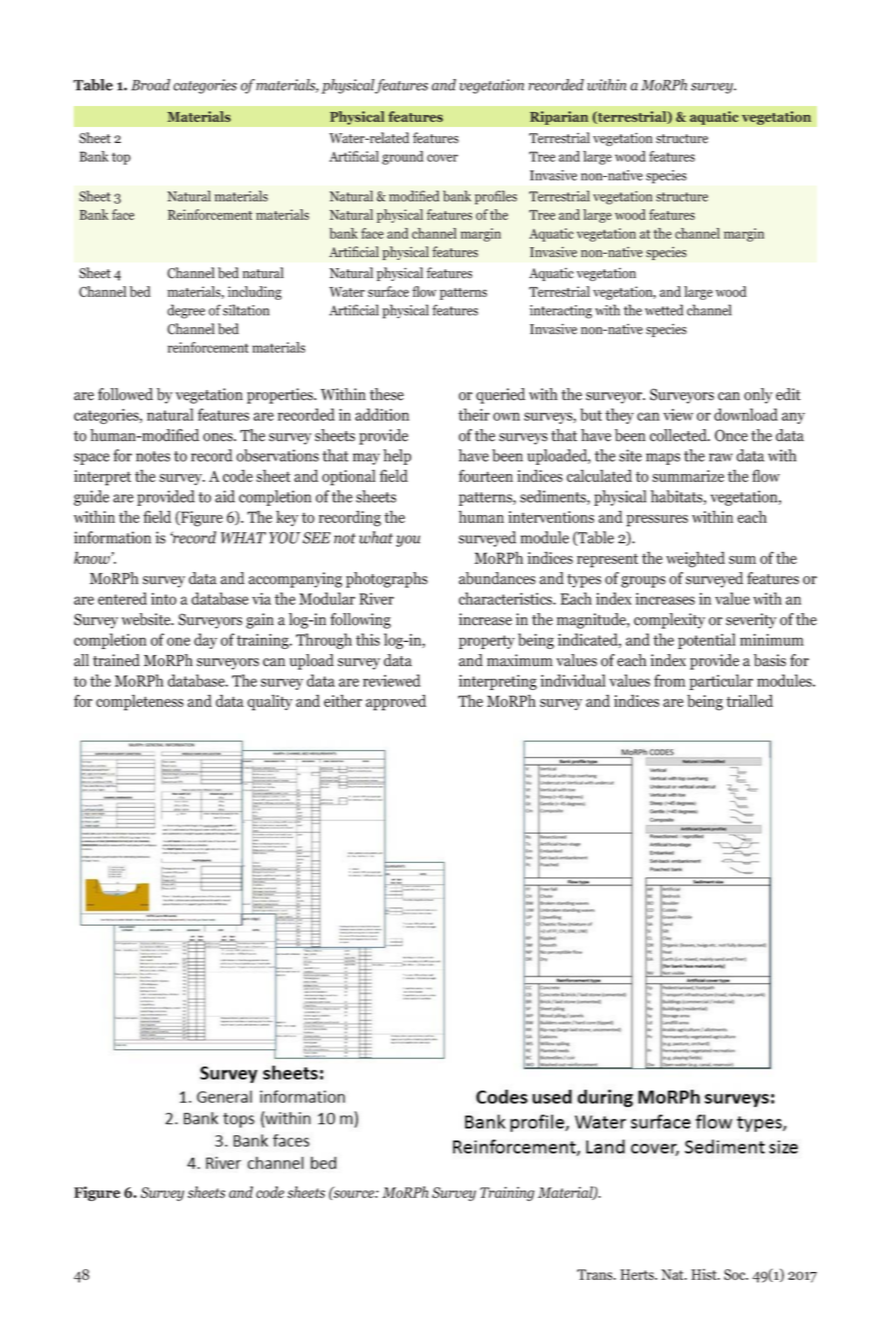 The image size is (896, 1318). What do you see at coordinates (270, 702) in the screenshot?
I see `quality` at bounding box center [270, 702].
